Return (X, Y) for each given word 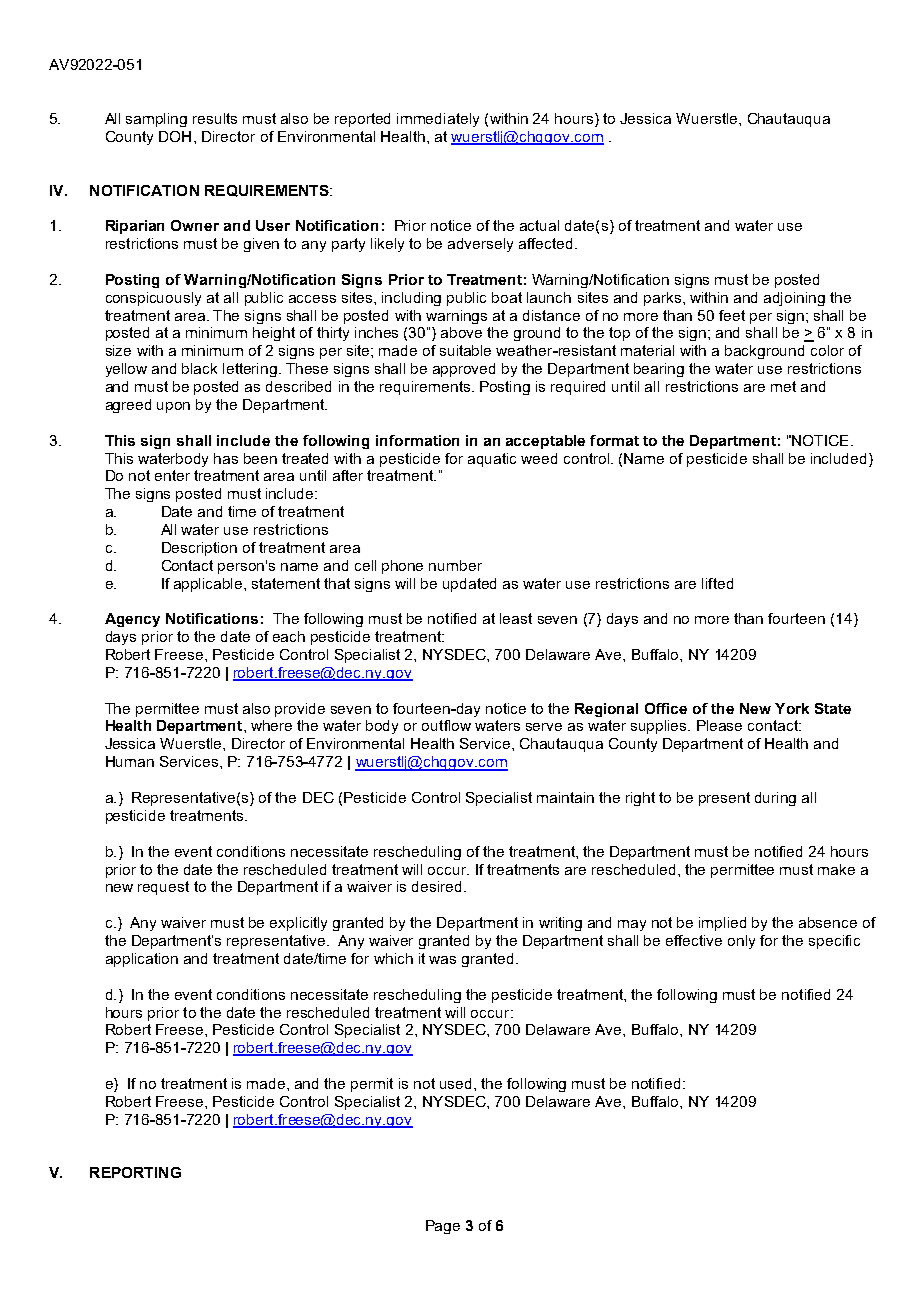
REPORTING (135, 1172)
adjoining (794, 299)
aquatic (492, 460)
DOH (175, 136)
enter (172, 475)
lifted (717, 583)
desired (436, 886)
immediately (438, 120)
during (775, 799)
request (163, 888)
